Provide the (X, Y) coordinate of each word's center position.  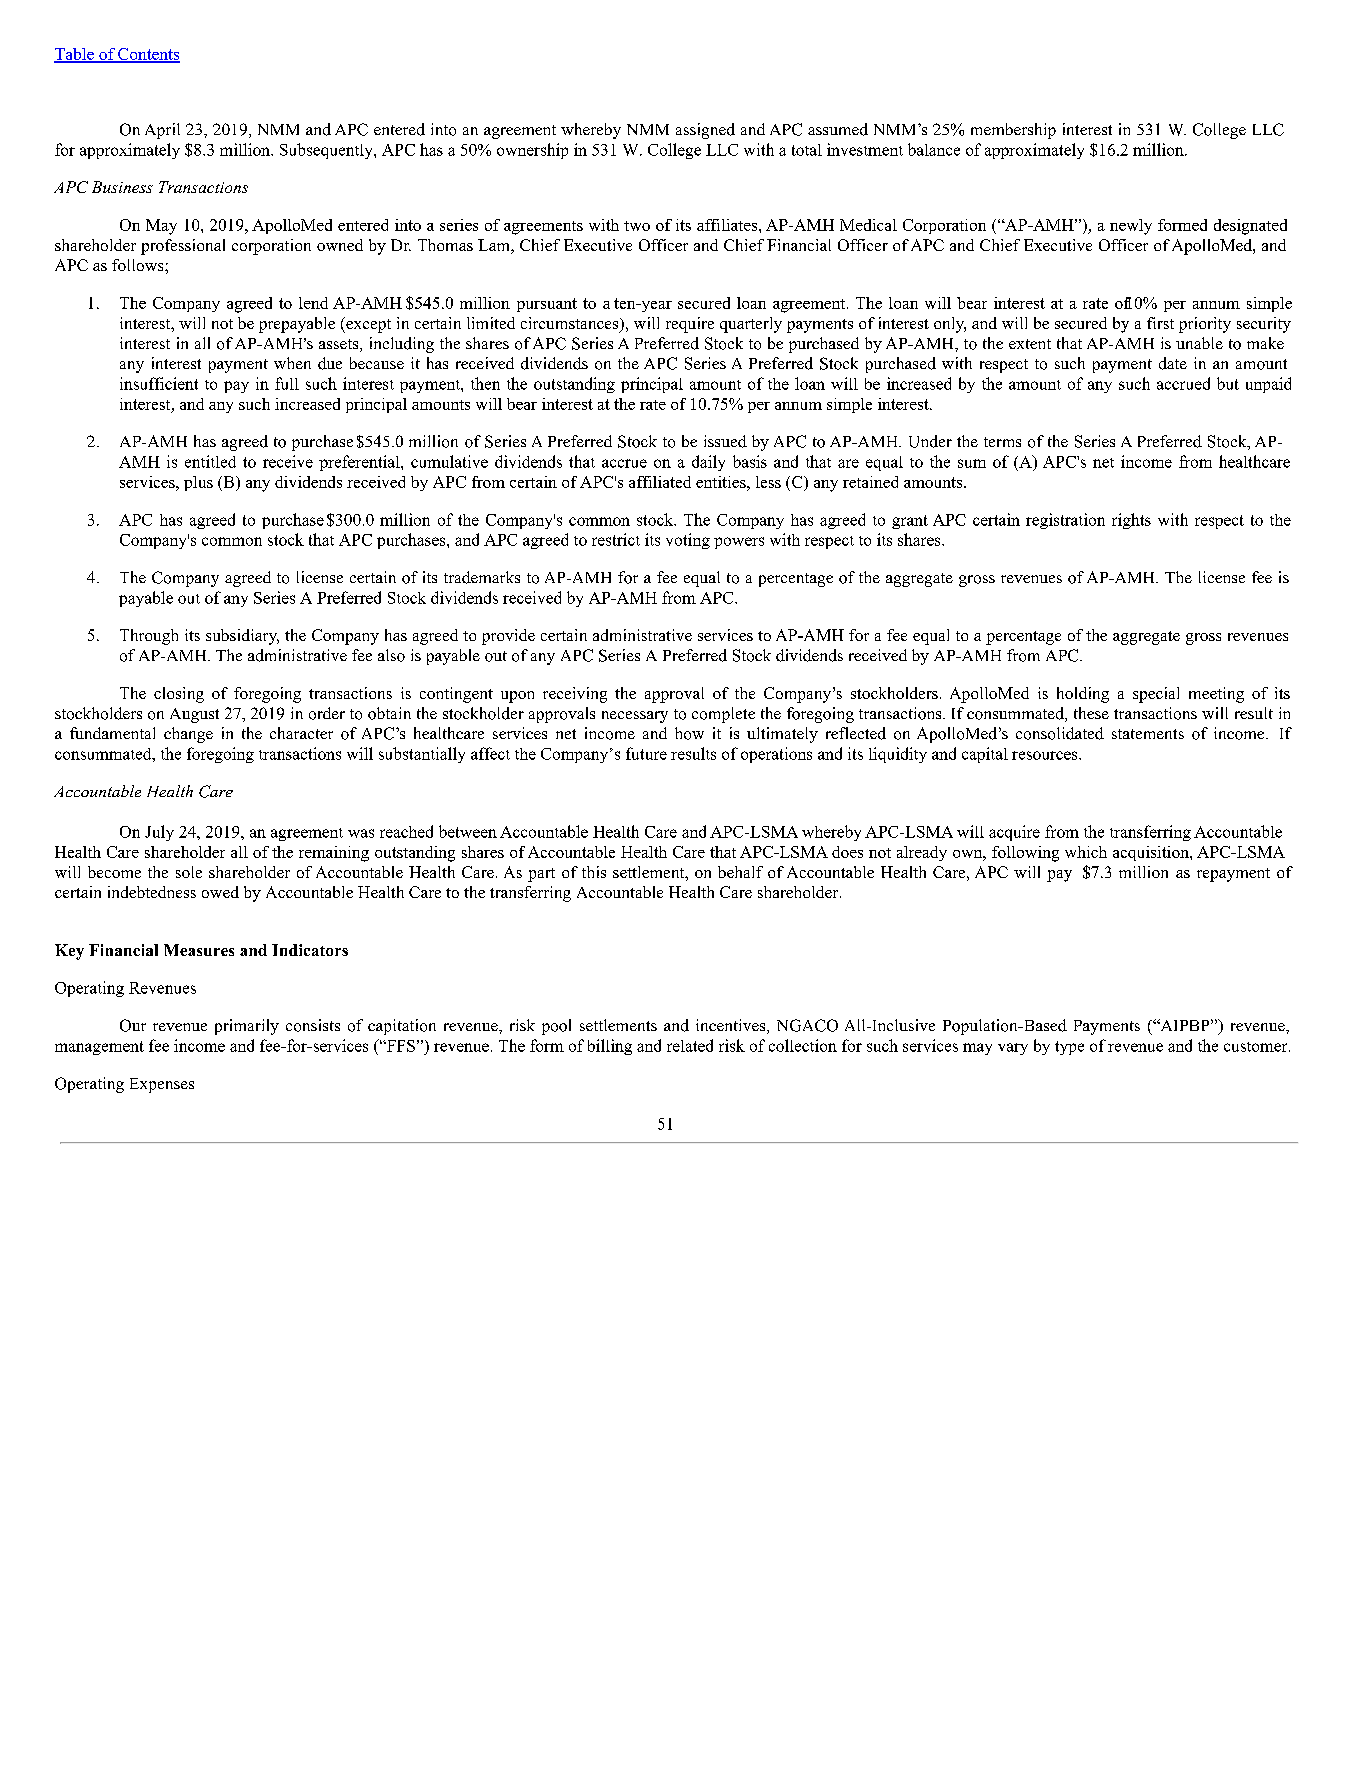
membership (1013, 131)
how (689, 733)
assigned (705, 131)
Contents (148, 55)
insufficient (159, 383)
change (188, 735)
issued (725, 441)
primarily (247, 1027)
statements (1148, 734)
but (1228, 383)
